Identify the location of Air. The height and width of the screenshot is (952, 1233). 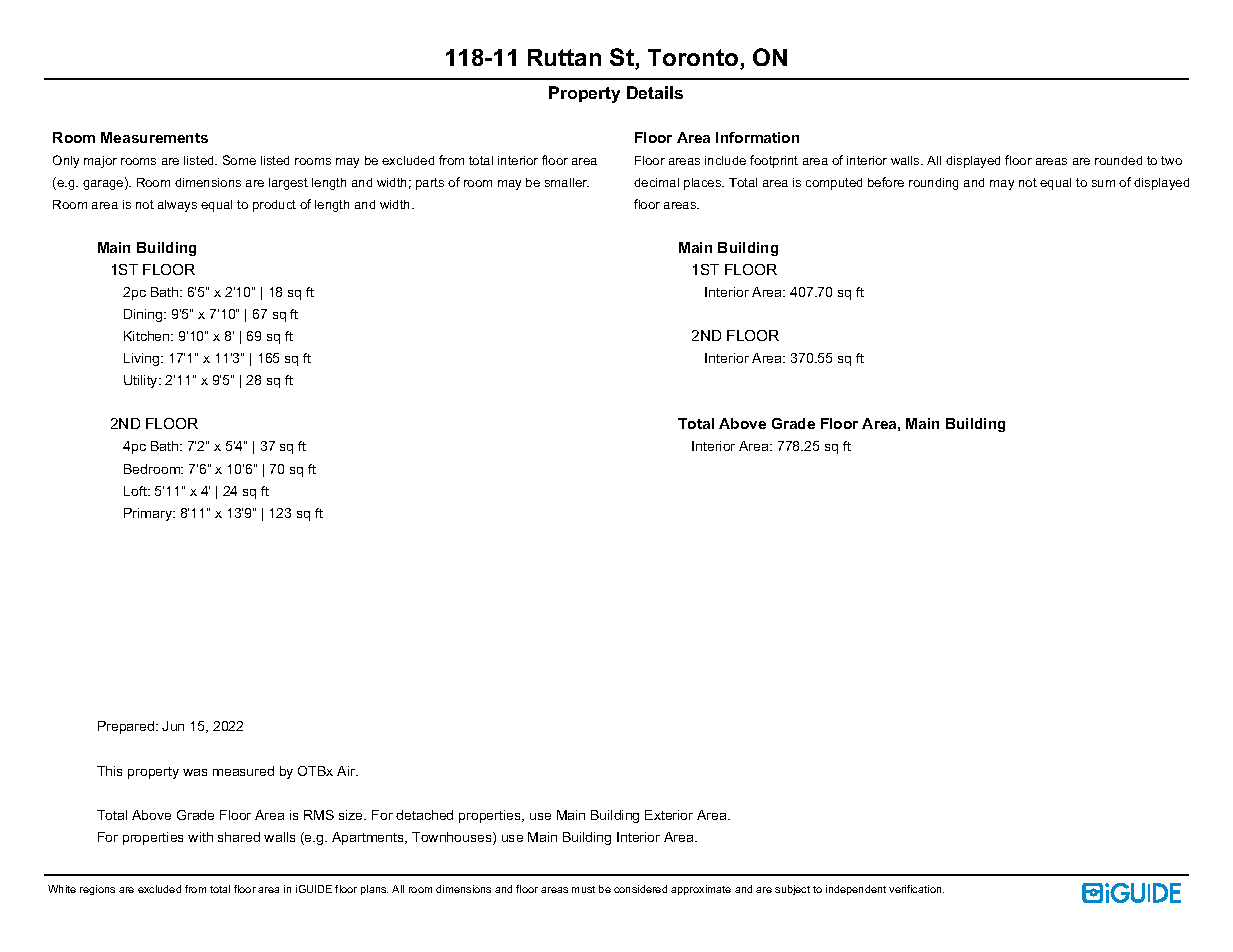
(347, 771).
